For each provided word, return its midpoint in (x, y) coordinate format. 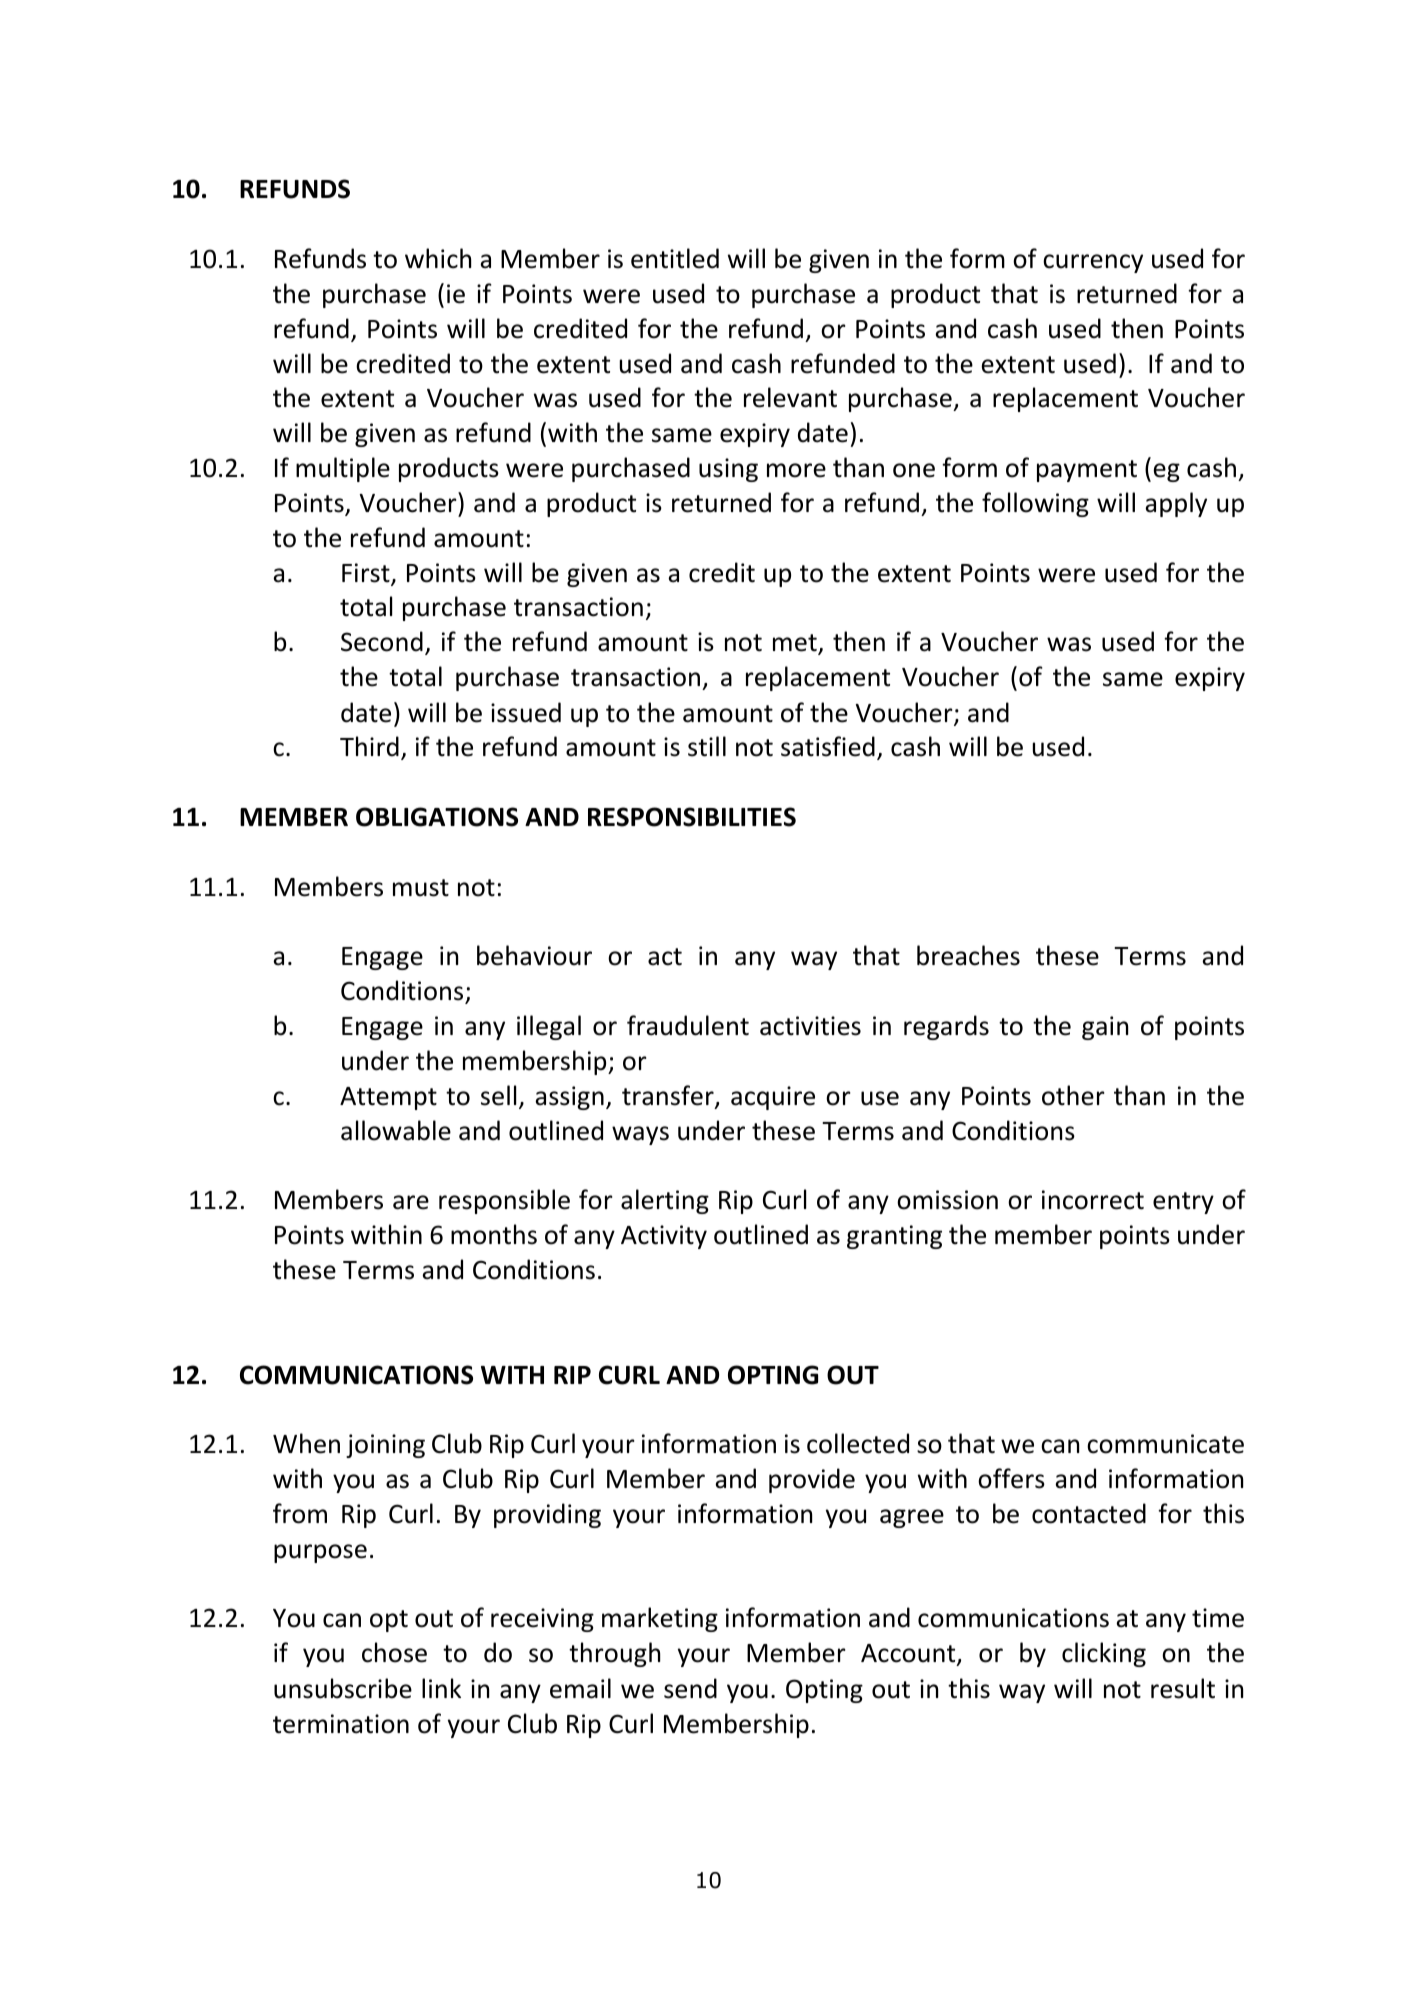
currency (1093, 263)
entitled (675, 258)
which (438, 258)
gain (1105, 1028)
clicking (1104, 1654)
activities (810, 1026)
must (421, 888)
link (441, 1688)
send (690, 1688)
